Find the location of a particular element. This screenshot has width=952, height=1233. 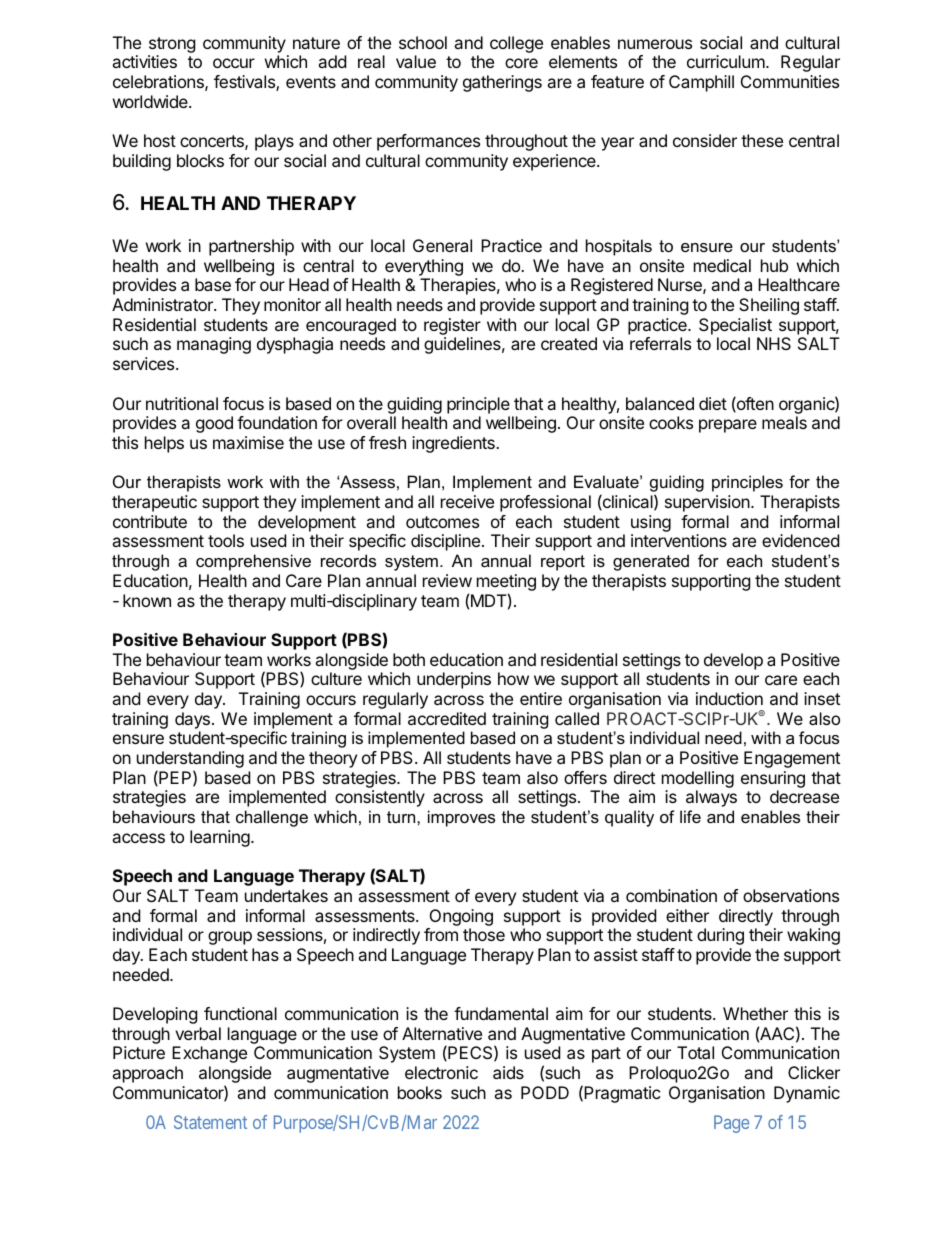

ingredients is located at coordinates (454, 444).
